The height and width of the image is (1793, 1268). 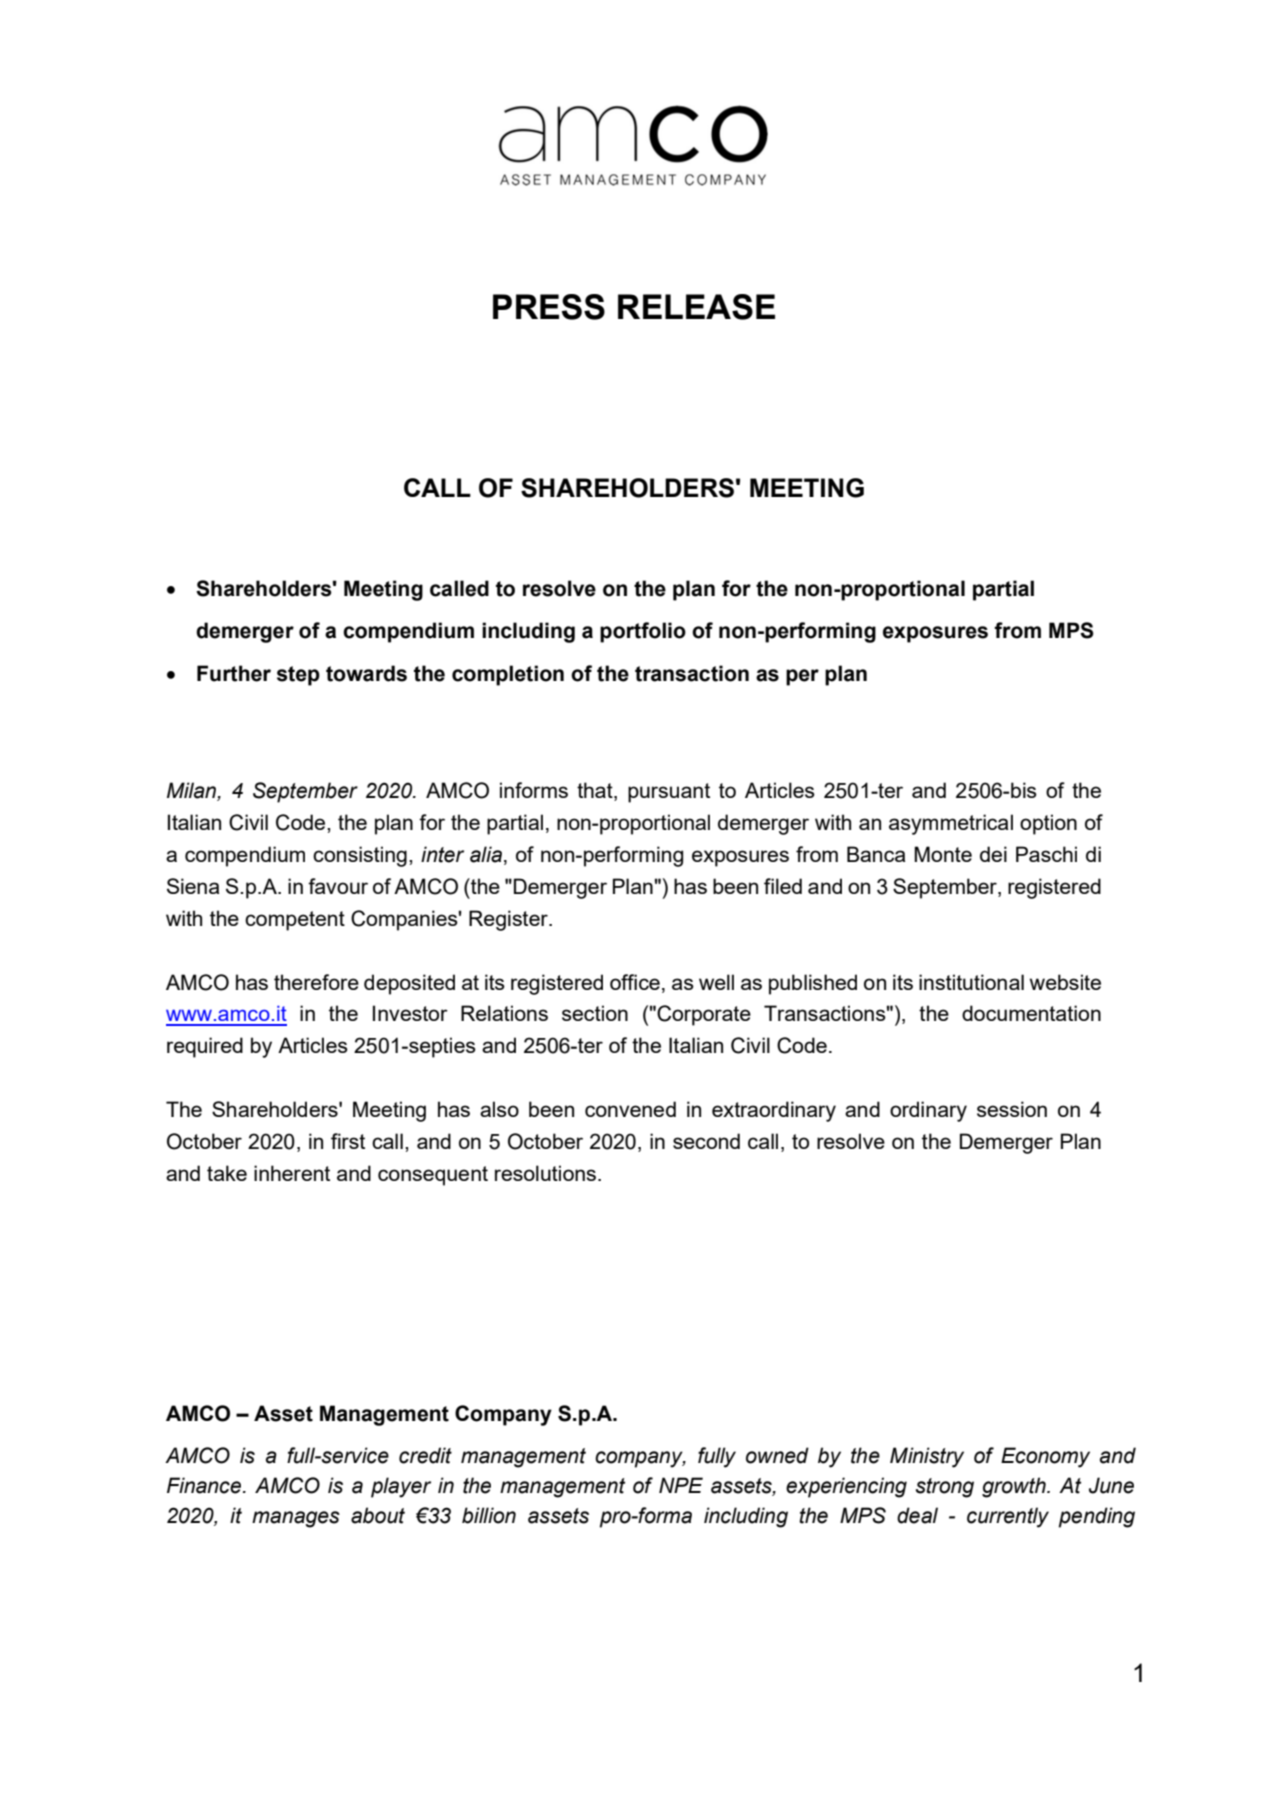 I want to click on completion, so click(x=508, y=675).
